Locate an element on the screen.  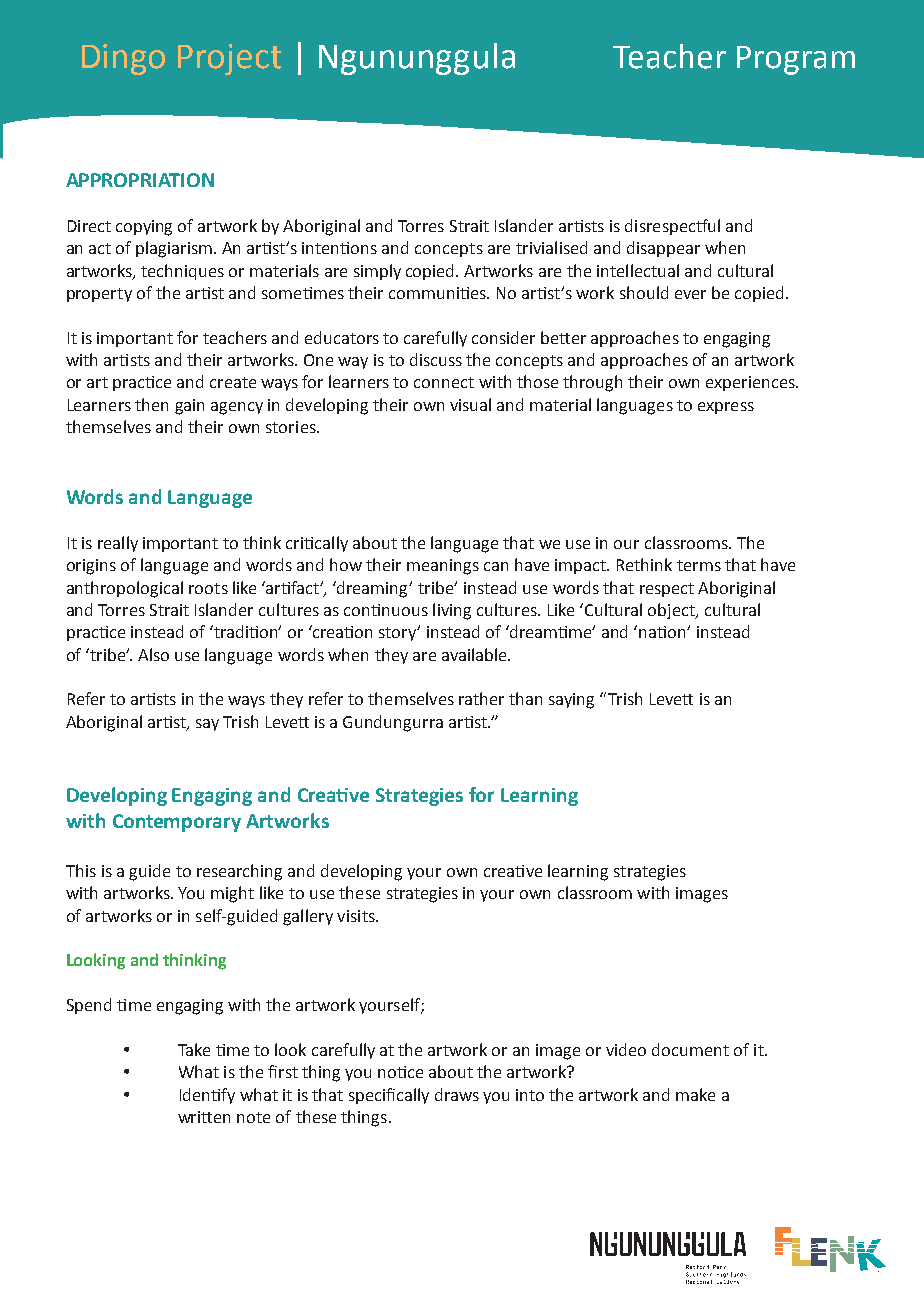
terms is located at coordinates (699, 565).
